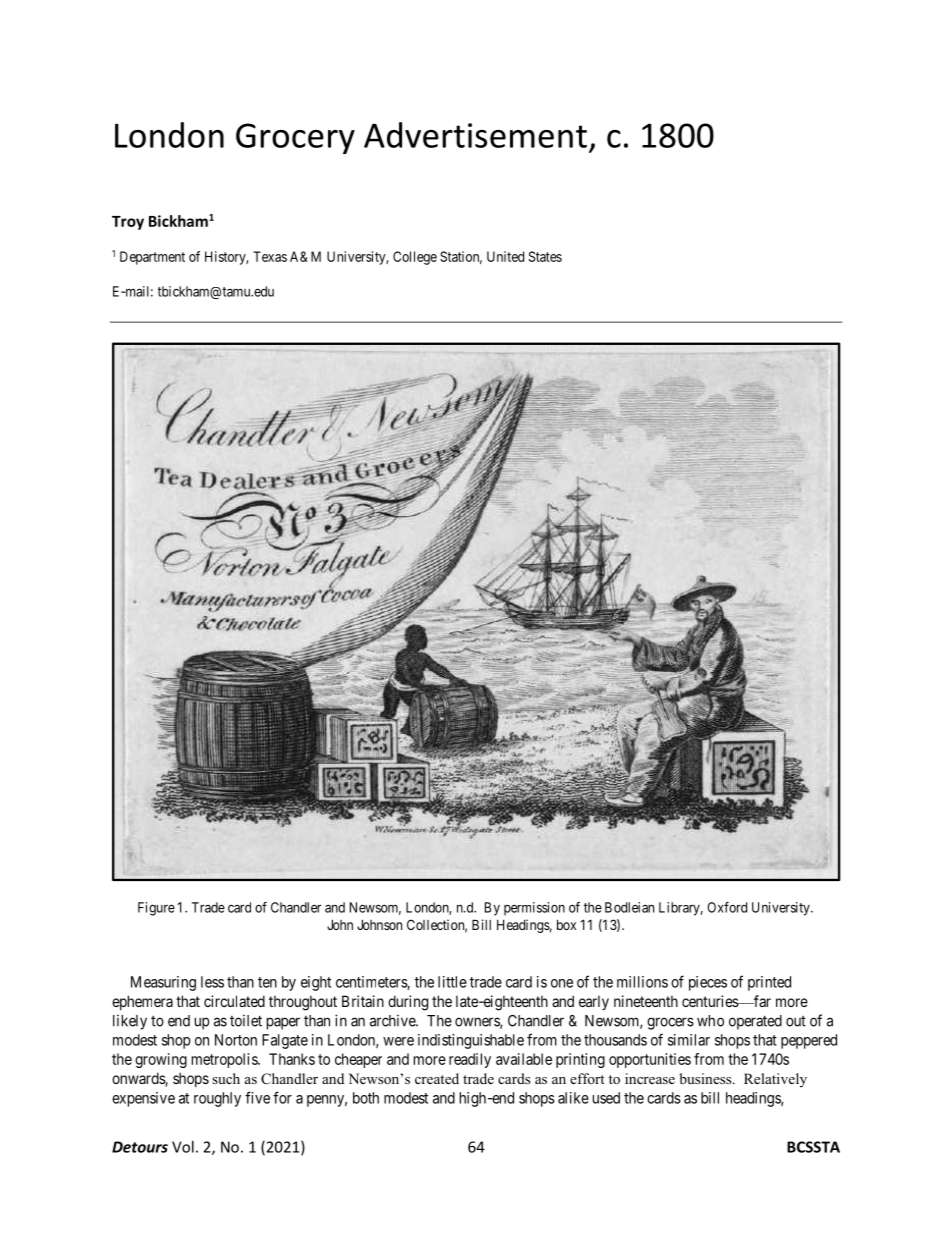  I want to click on Figure, so click(156, 909).
